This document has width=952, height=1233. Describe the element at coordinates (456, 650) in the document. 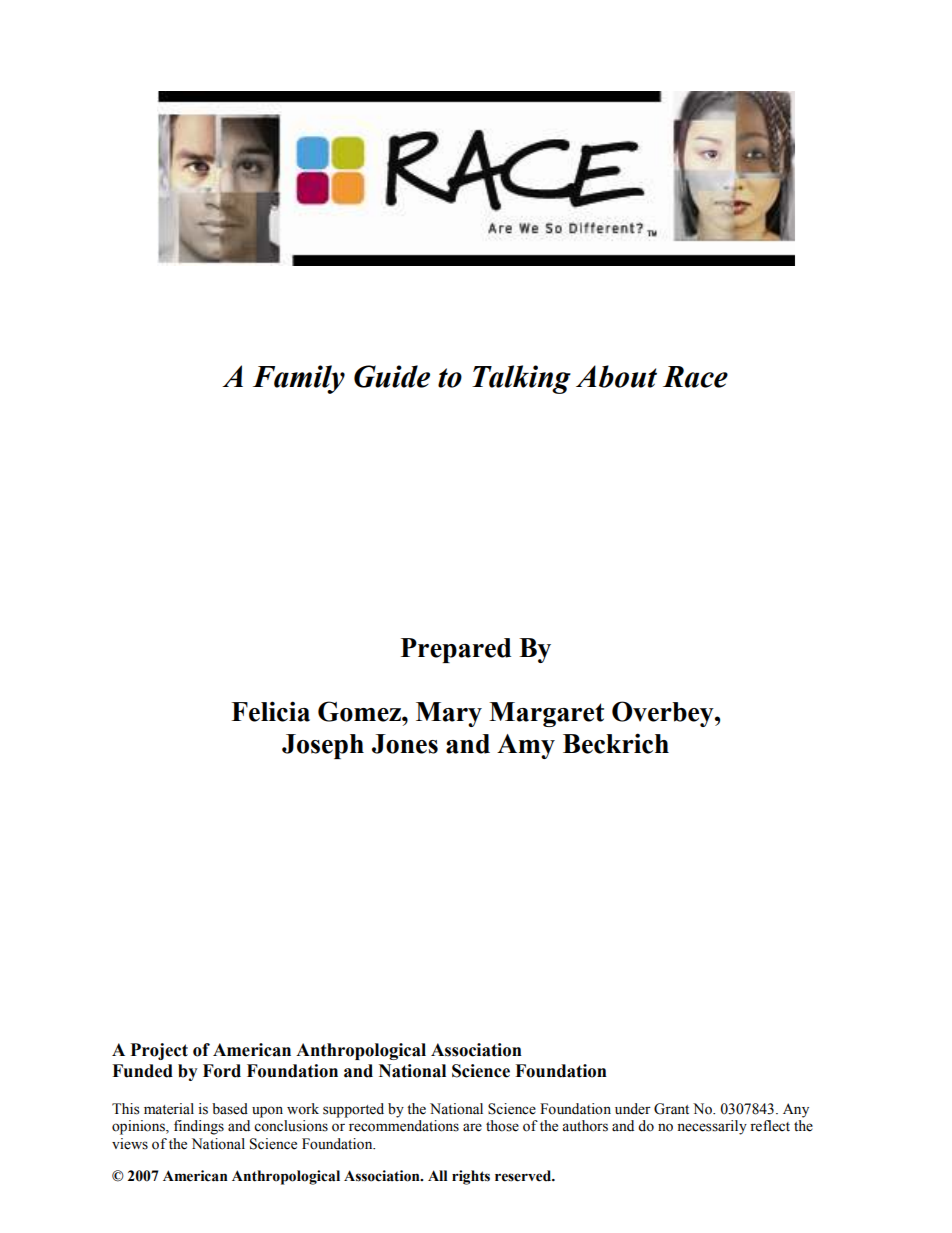

I see `Prepared` at that location.
